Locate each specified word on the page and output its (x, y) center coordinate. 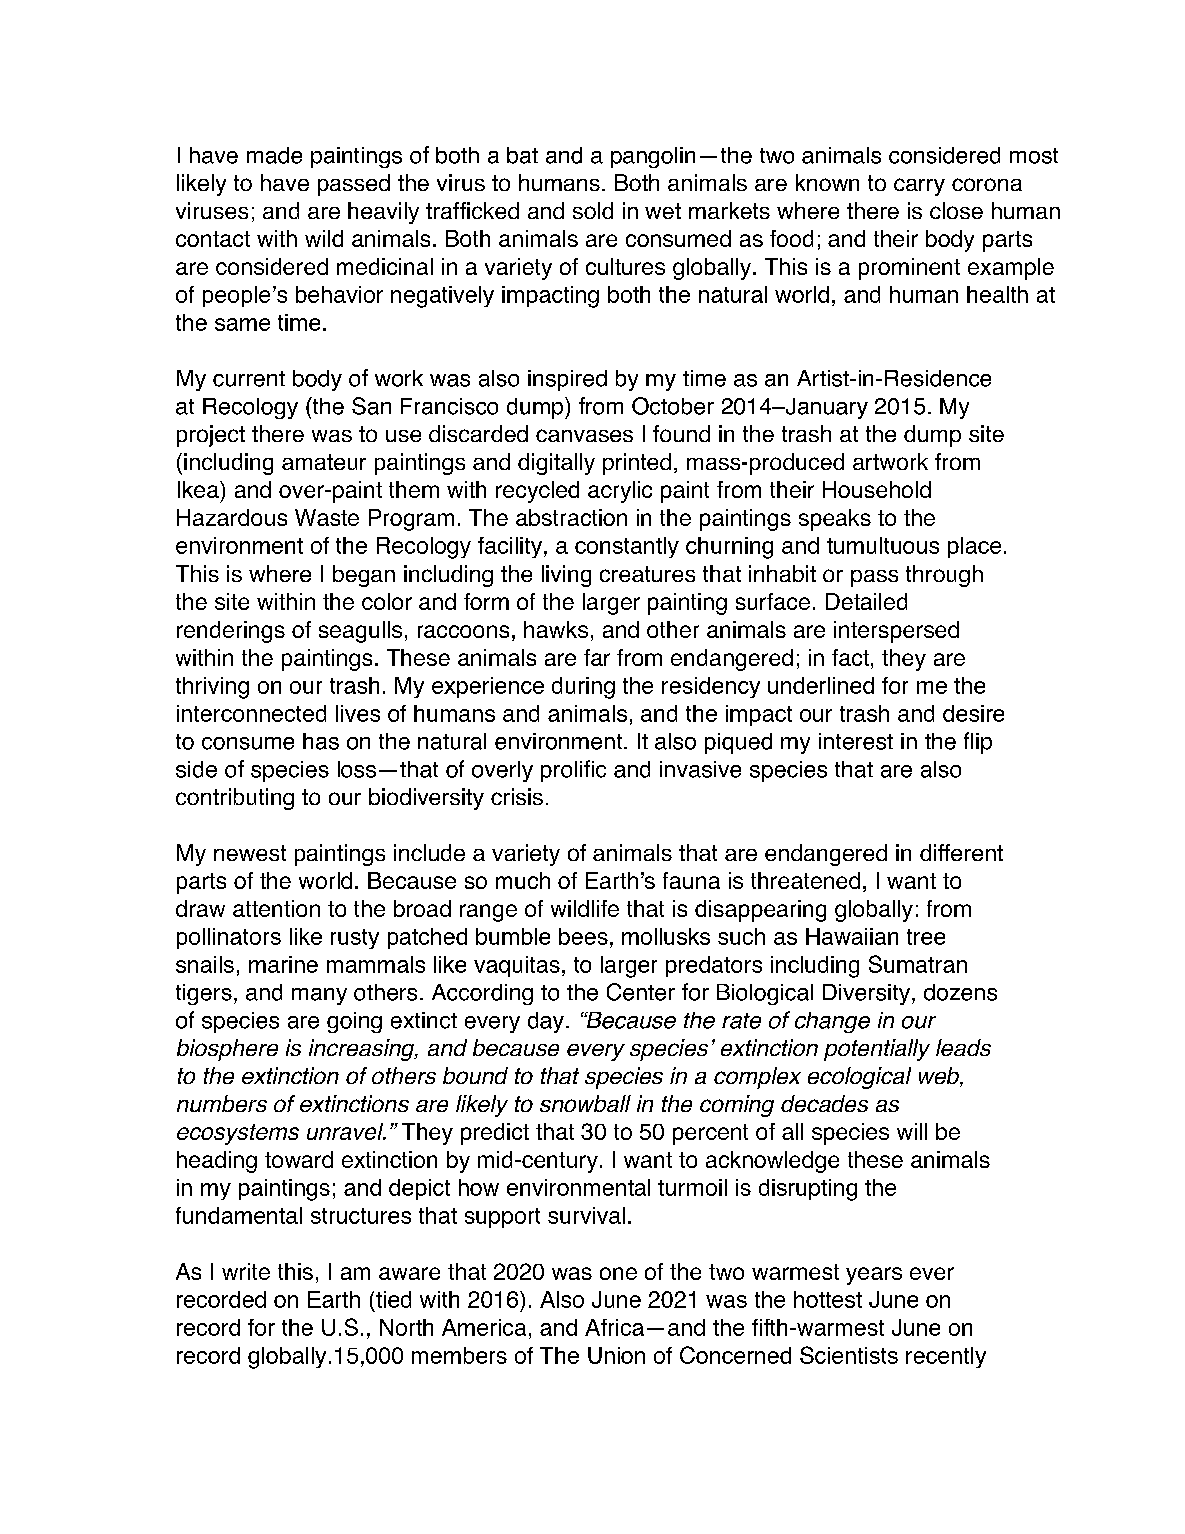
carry (919, 187)
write (246, 1271)
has (321, 741)
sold (593, 210)
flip (978, 743)
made (274, 155)
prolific (573, 771)
